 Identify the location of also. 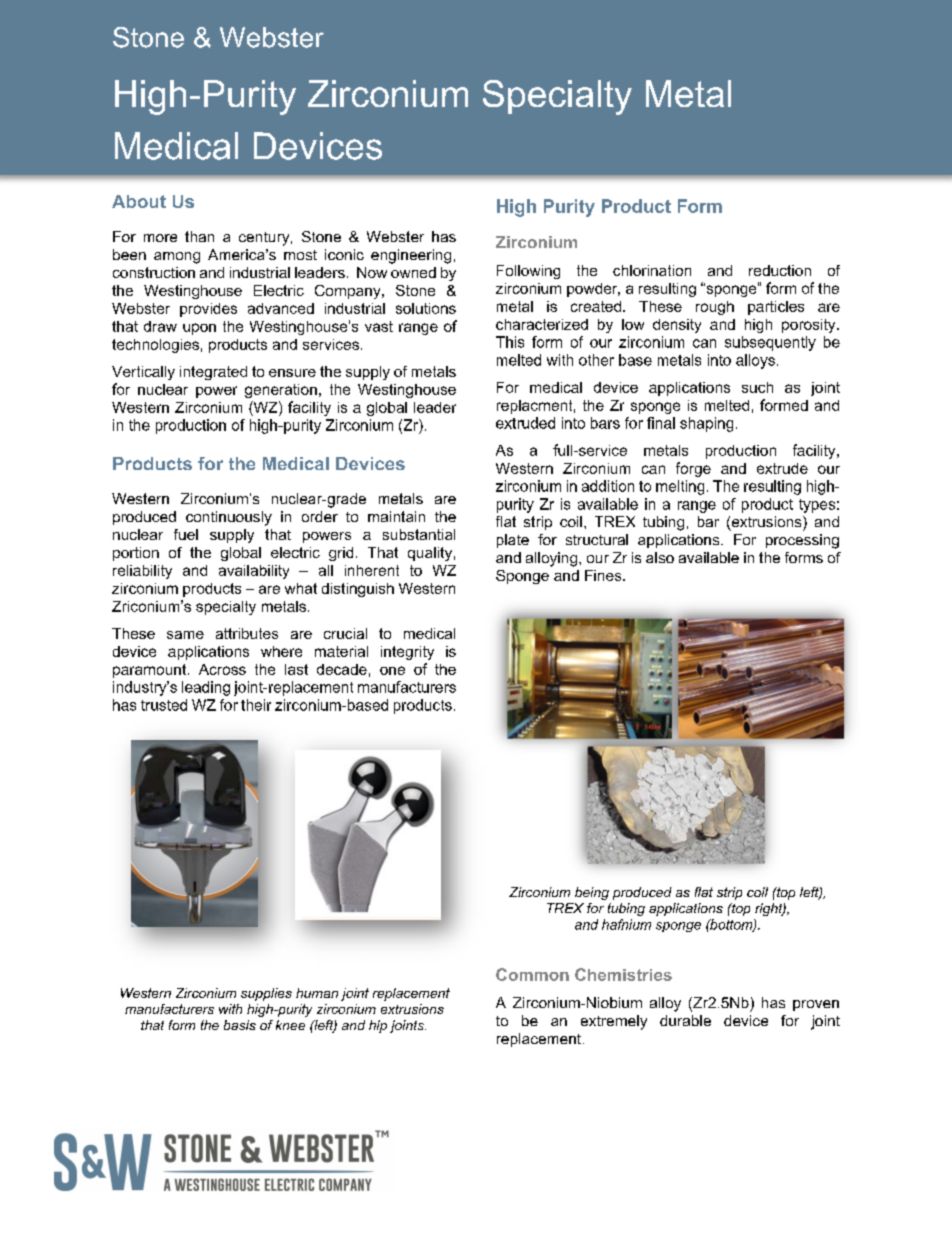
(660, 557).
